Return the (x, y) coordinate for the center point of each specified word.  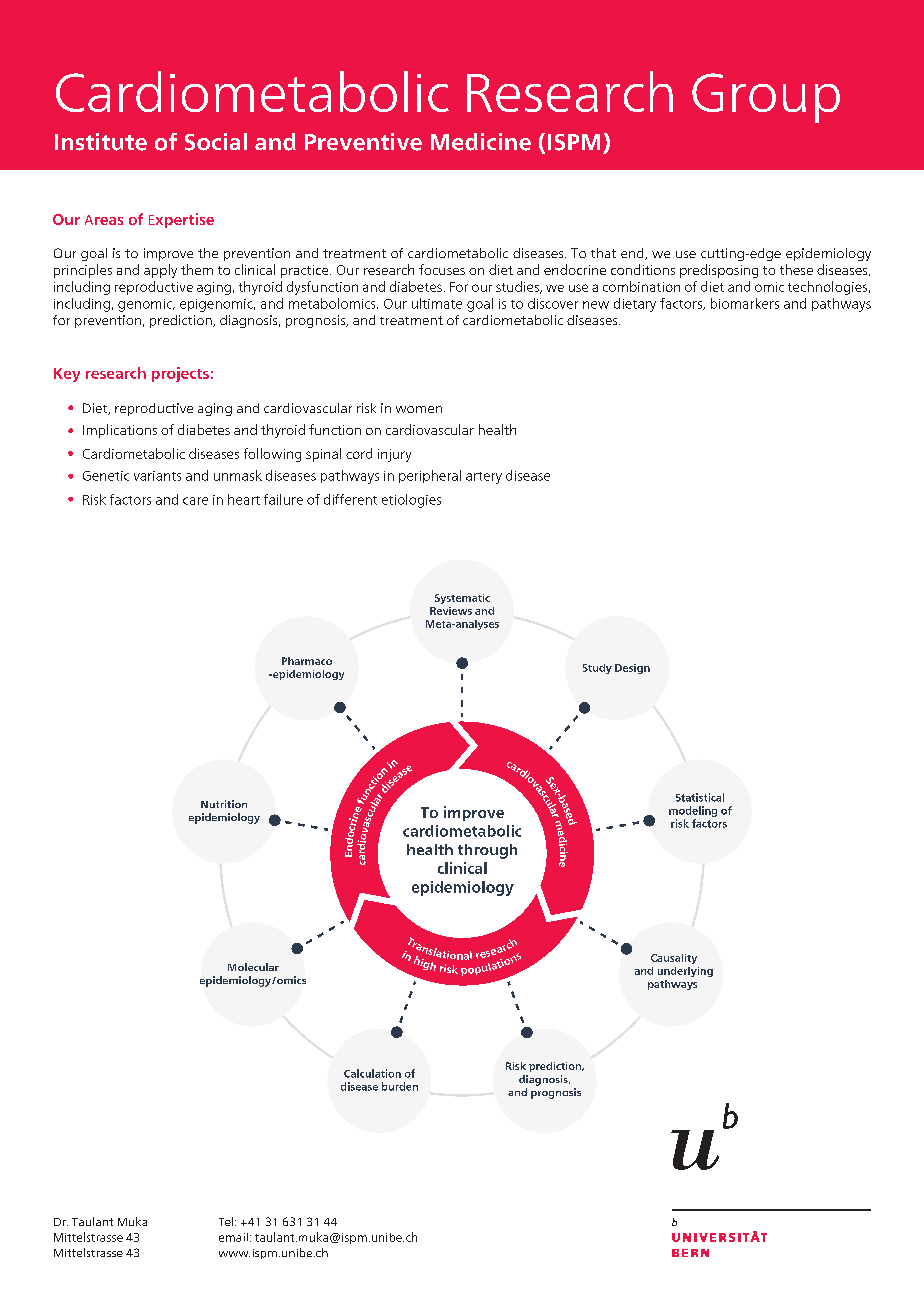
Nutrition (224, 804)
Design (632, 669)
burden (400, 1086)
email (233, 1237)
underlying (685, 972)
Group (766, 98)
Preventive (363, 142)
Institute (101, 142)
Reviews (451, 611)
